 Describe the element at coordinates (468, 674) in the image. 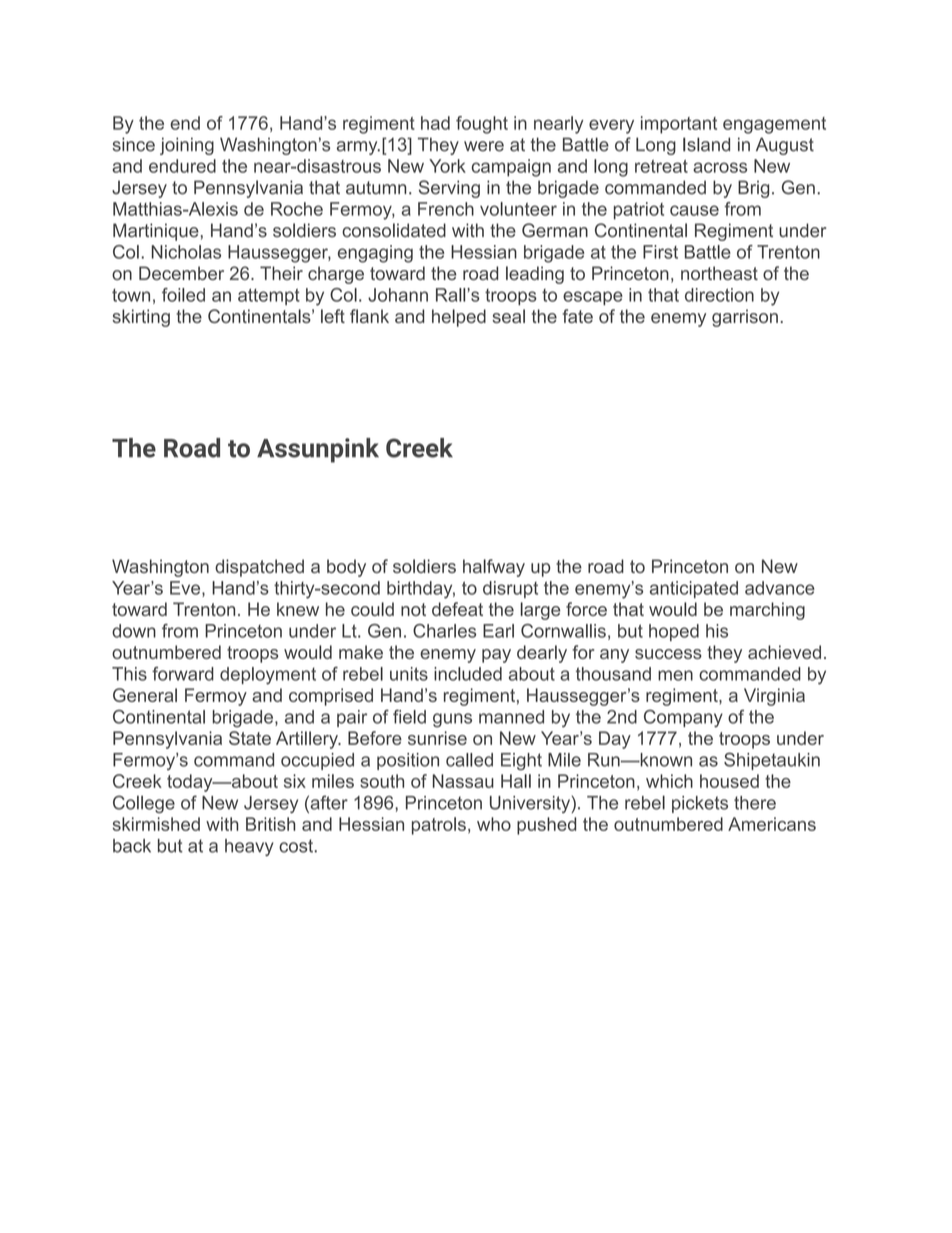

I see `included` at that location.
